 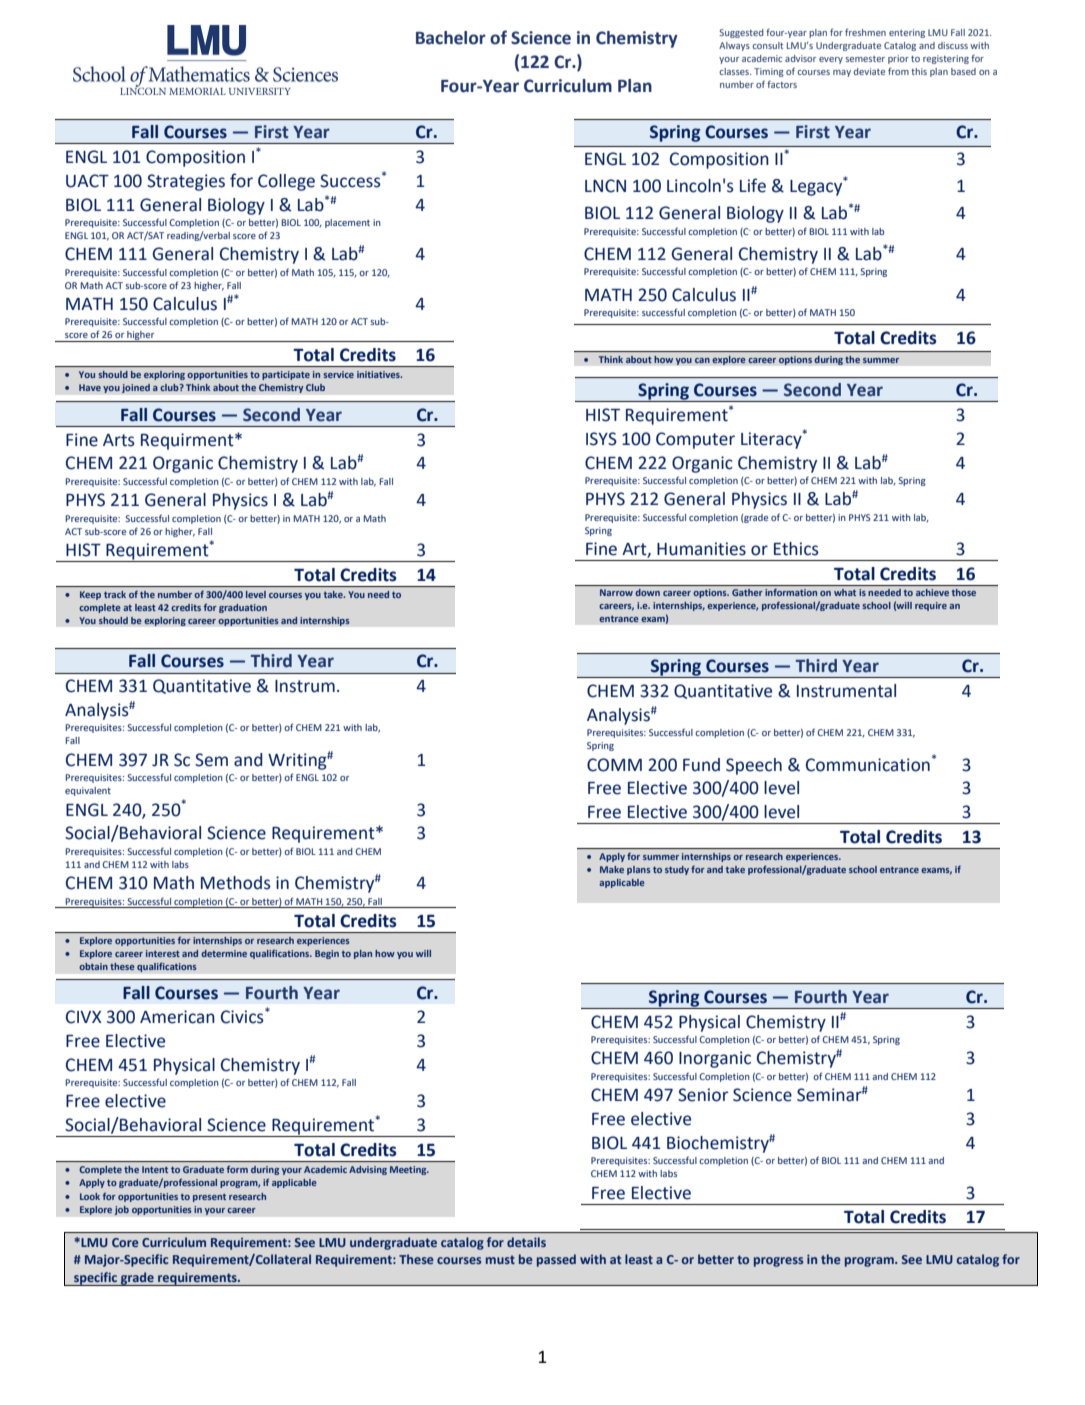 I want to click on Methods, so click(x=236, y=883).
